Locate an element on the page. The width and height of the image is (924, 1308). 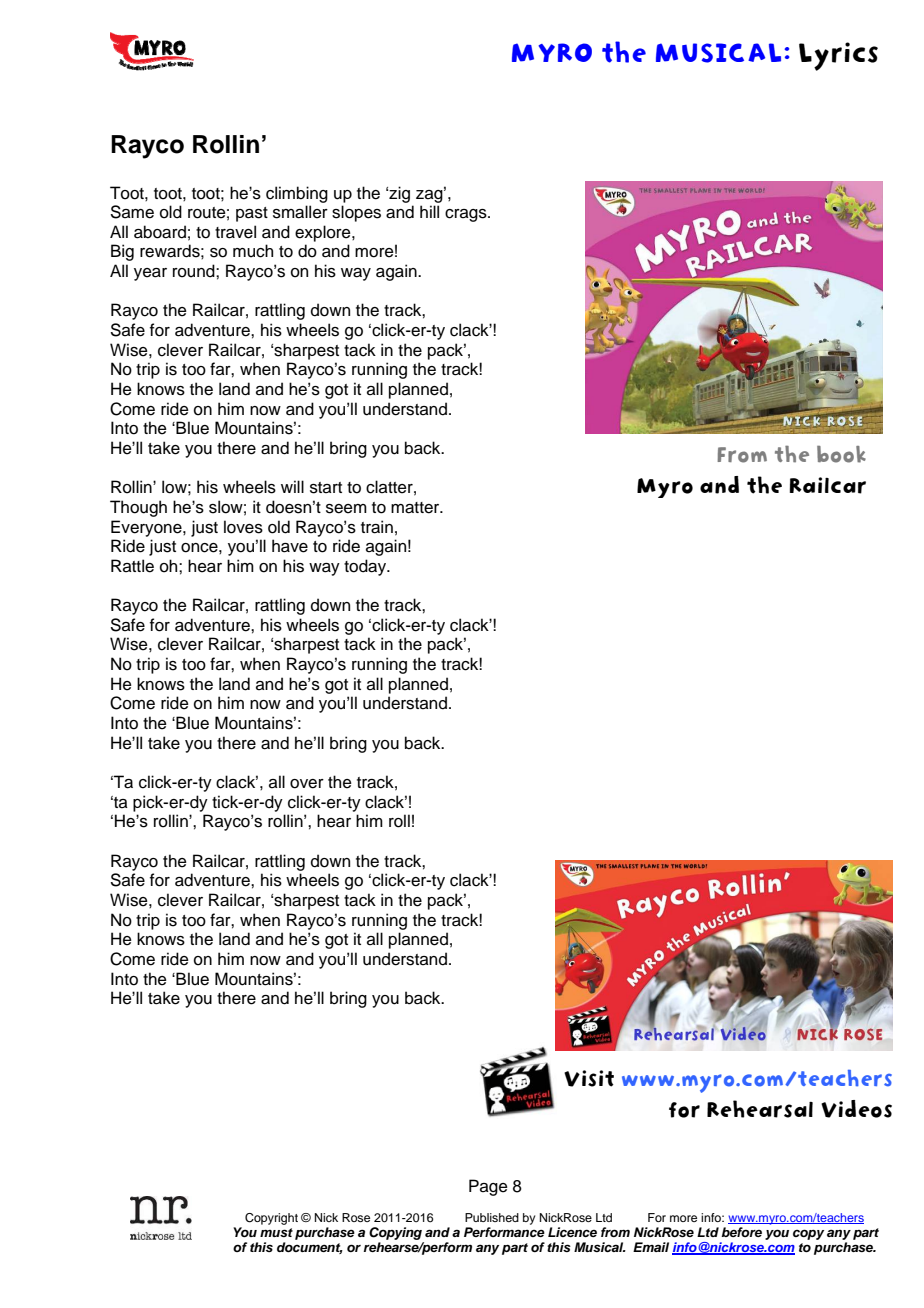
today is located at coordinates (366, 567).
